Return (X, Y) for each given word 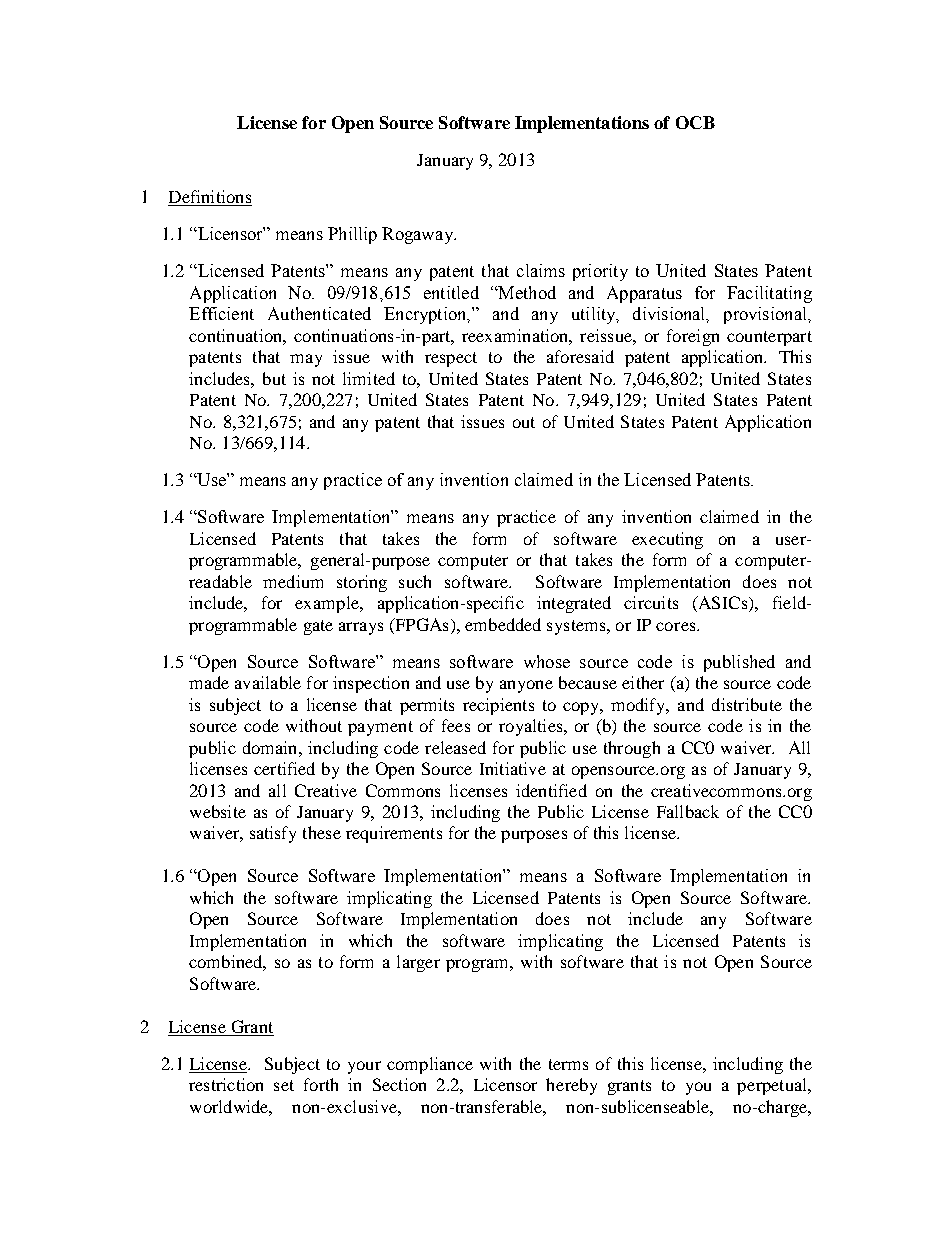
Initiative (513, 768)
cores (677, 626)
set (284, 1085)
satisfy (273, 834)
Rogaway (418, 235)
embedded (503, 624)
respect (451, 359)
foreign (693, 337)
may (306, 360)
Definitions (210, 198)
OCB (695, 122)
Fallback (688, 811)
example (328, 604)
